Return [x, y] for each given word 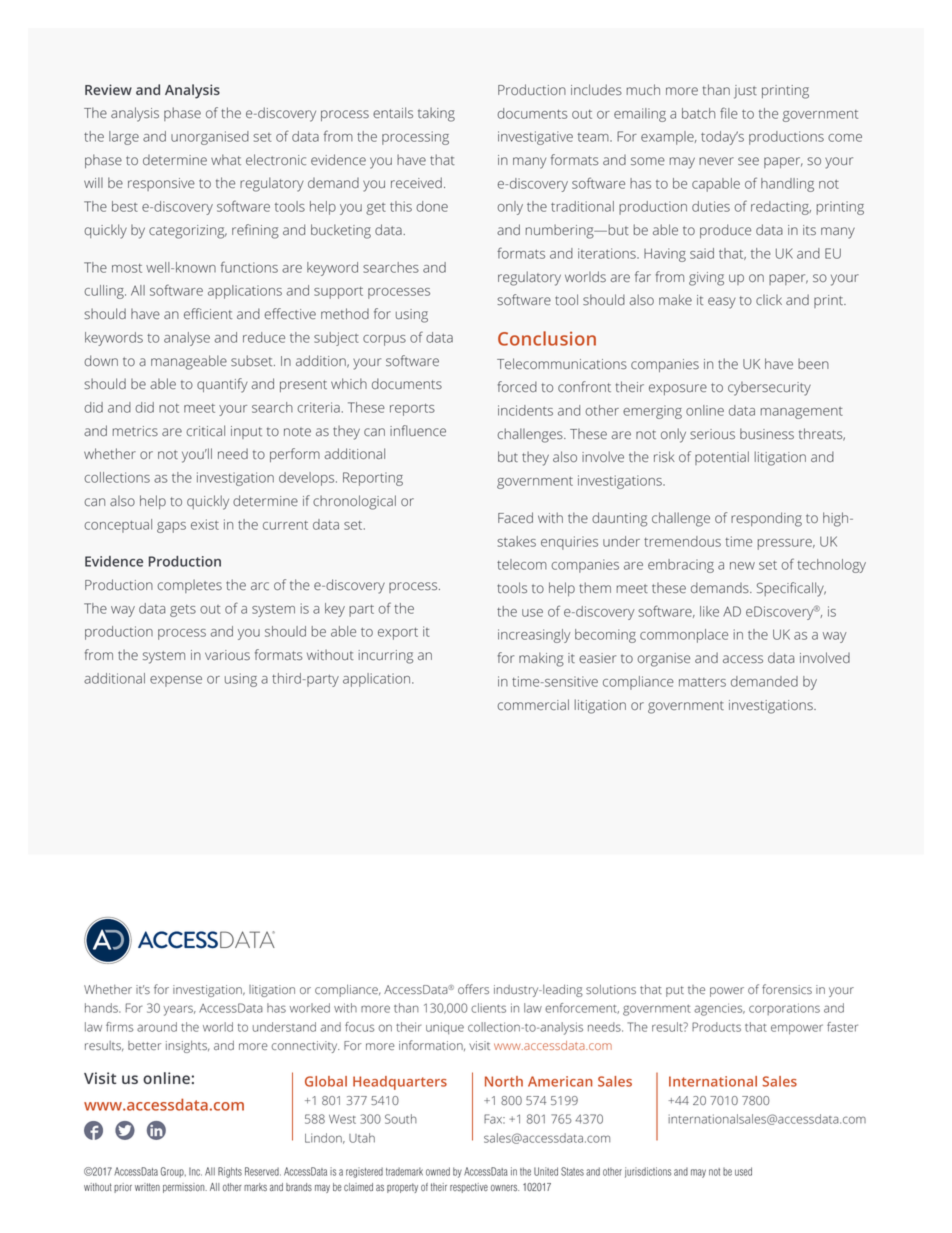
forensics [787, 989]
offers [473, 989]
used [743, 1171]
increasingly [534, 636]
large [124, 138]
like [709, 611]
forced [517, 386]
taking [436, 114]
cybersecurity [769, 388]
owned [438, 1171]
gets [183, 611]
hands [102, 1008]
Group [173, 1172]
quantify [222, 385]
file [729, 113]
